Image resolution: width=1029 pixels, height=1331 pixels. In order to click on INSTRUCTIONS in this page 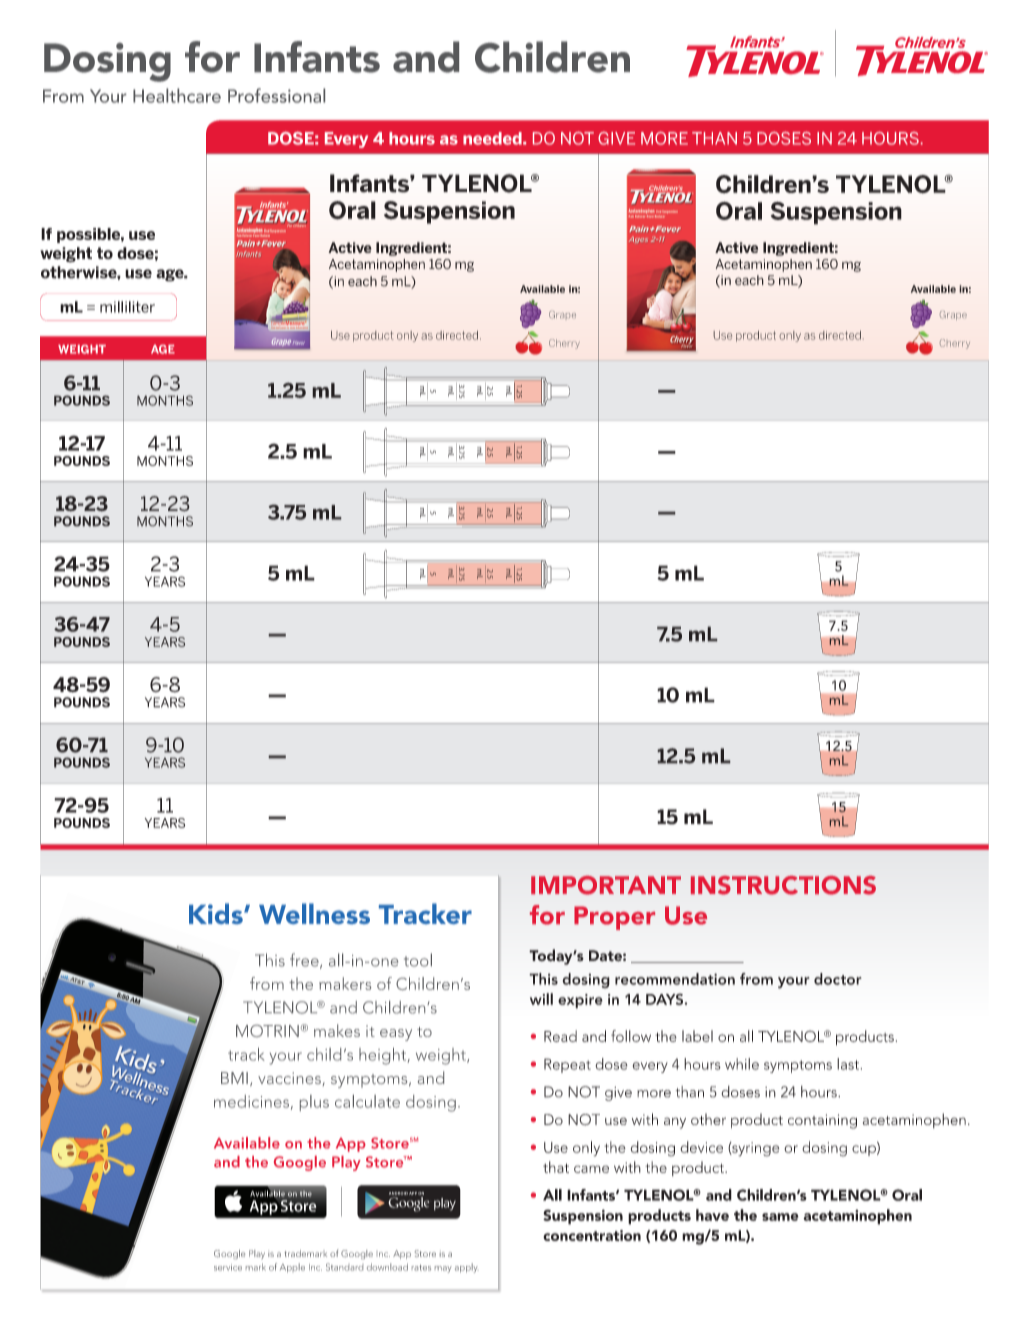, I will do `click(783, 885)`.
